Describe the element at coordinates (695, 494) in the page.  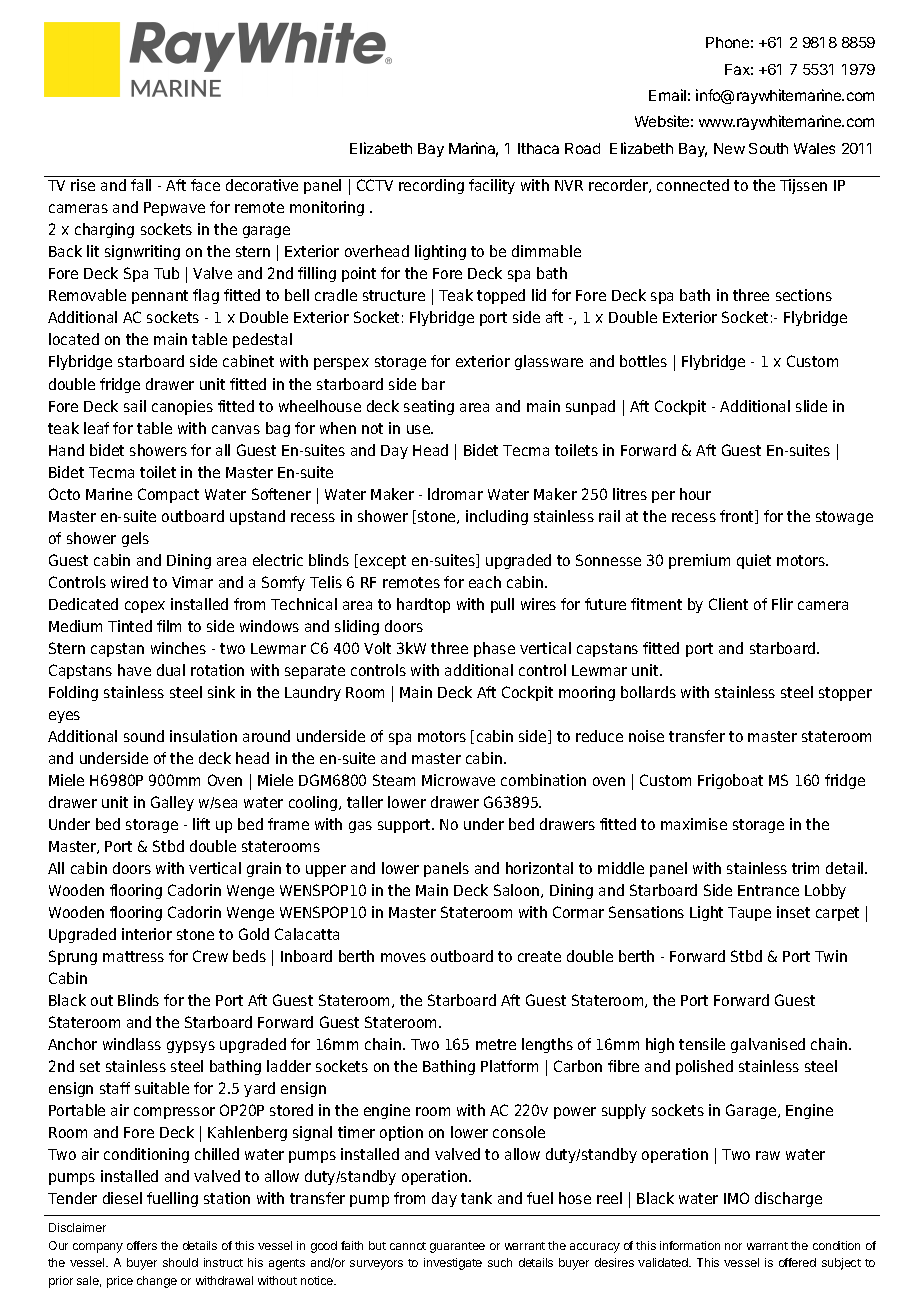
I see `hour` at that location.
